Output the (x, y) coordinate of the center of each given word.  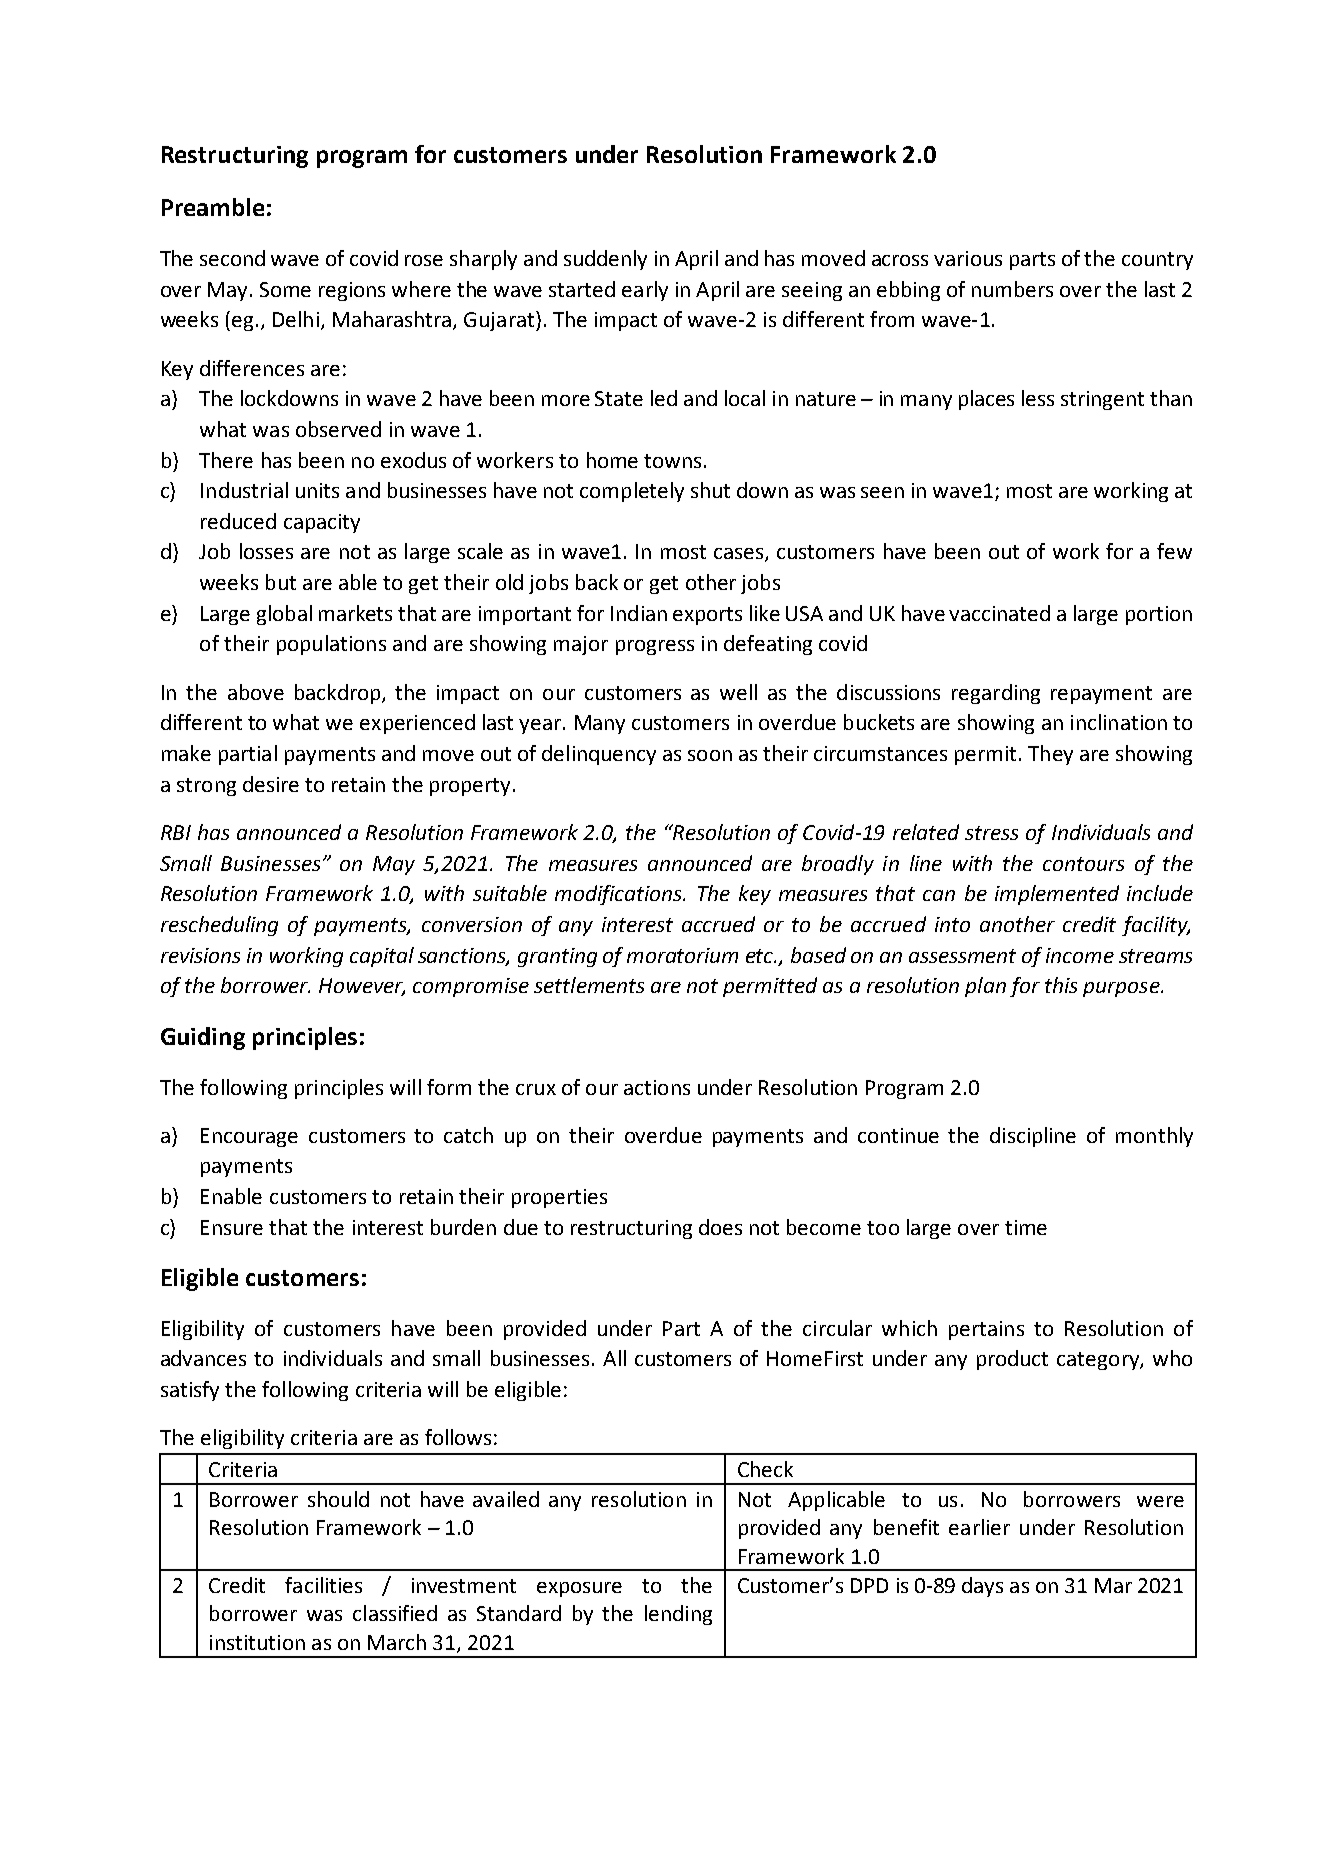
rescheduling (219, 926)
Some (285, 289)
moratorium (682, 955)
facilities (323, 1585)
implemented (1057, 895)
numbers (1012, 289)
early (645, 291)
